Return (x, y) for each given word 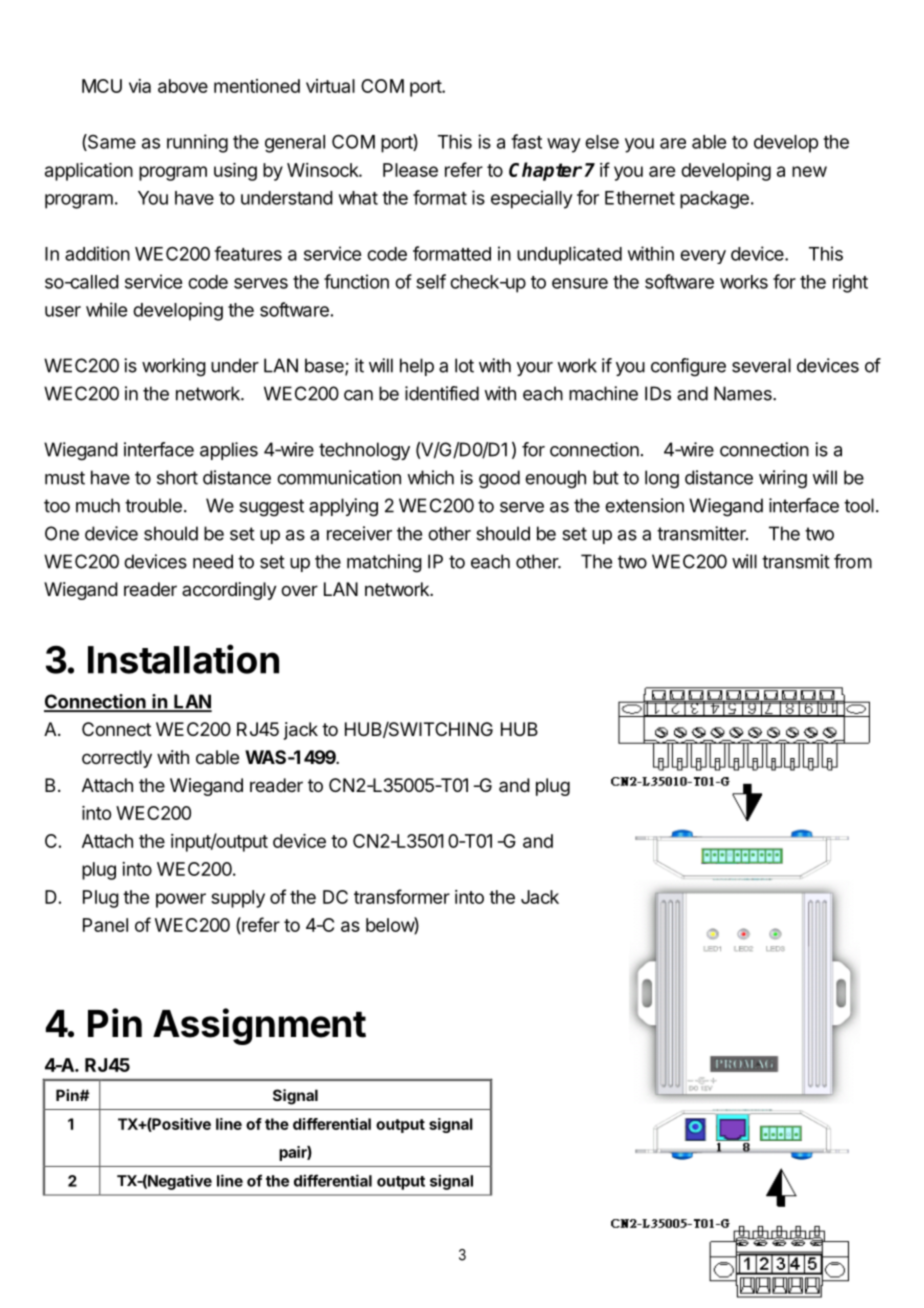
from (853, 561)
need (213, 561)
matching (384, 563)
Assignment (259, 1026)
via (140, 86)
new (809, 171)
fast (526, 141)
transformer (402, 896)
